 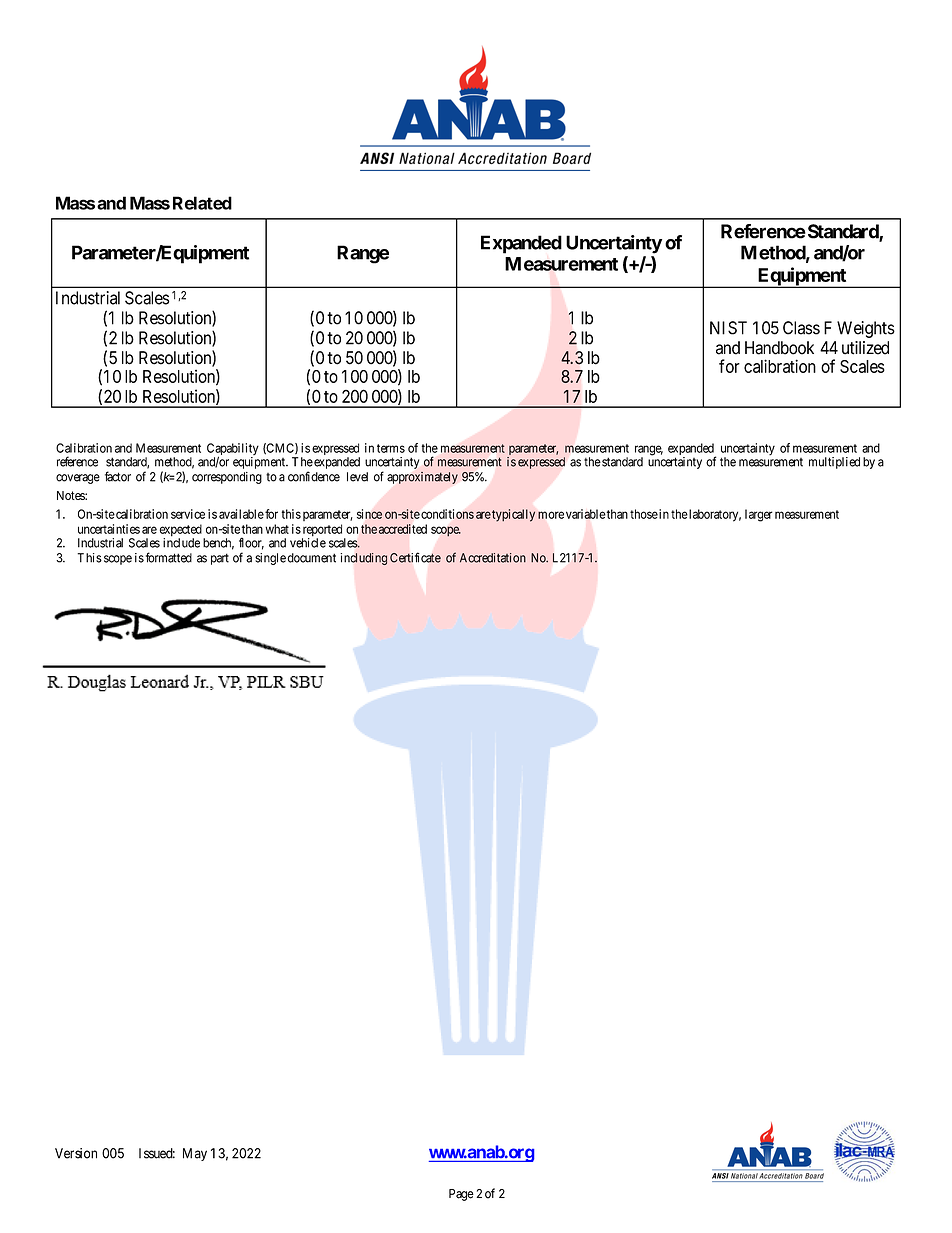 I want to click on formatted, so click(x=169, y=557).
